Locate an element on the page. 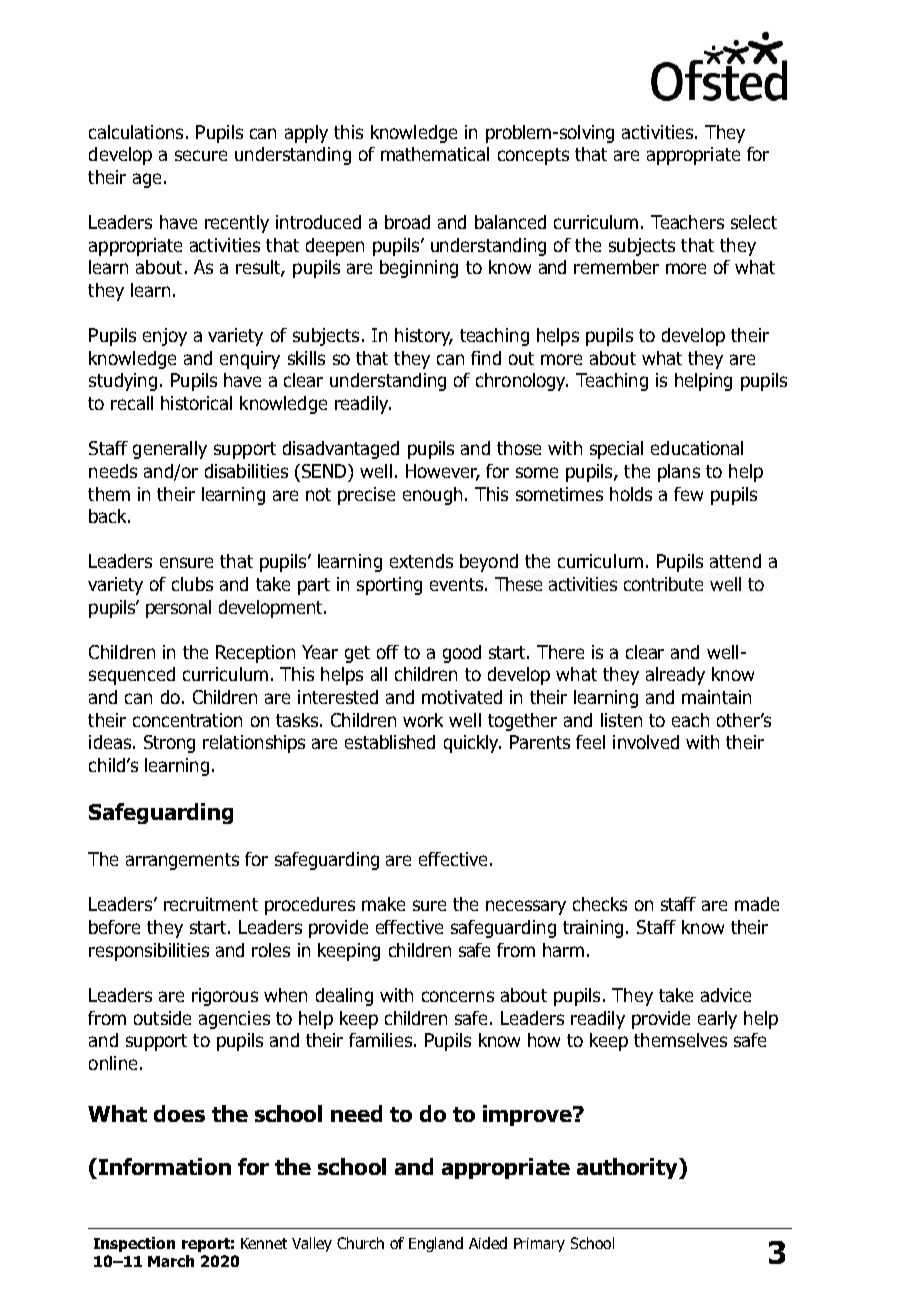 This document has height=1310, width=924. historical is located at coordinates (196, 403).
